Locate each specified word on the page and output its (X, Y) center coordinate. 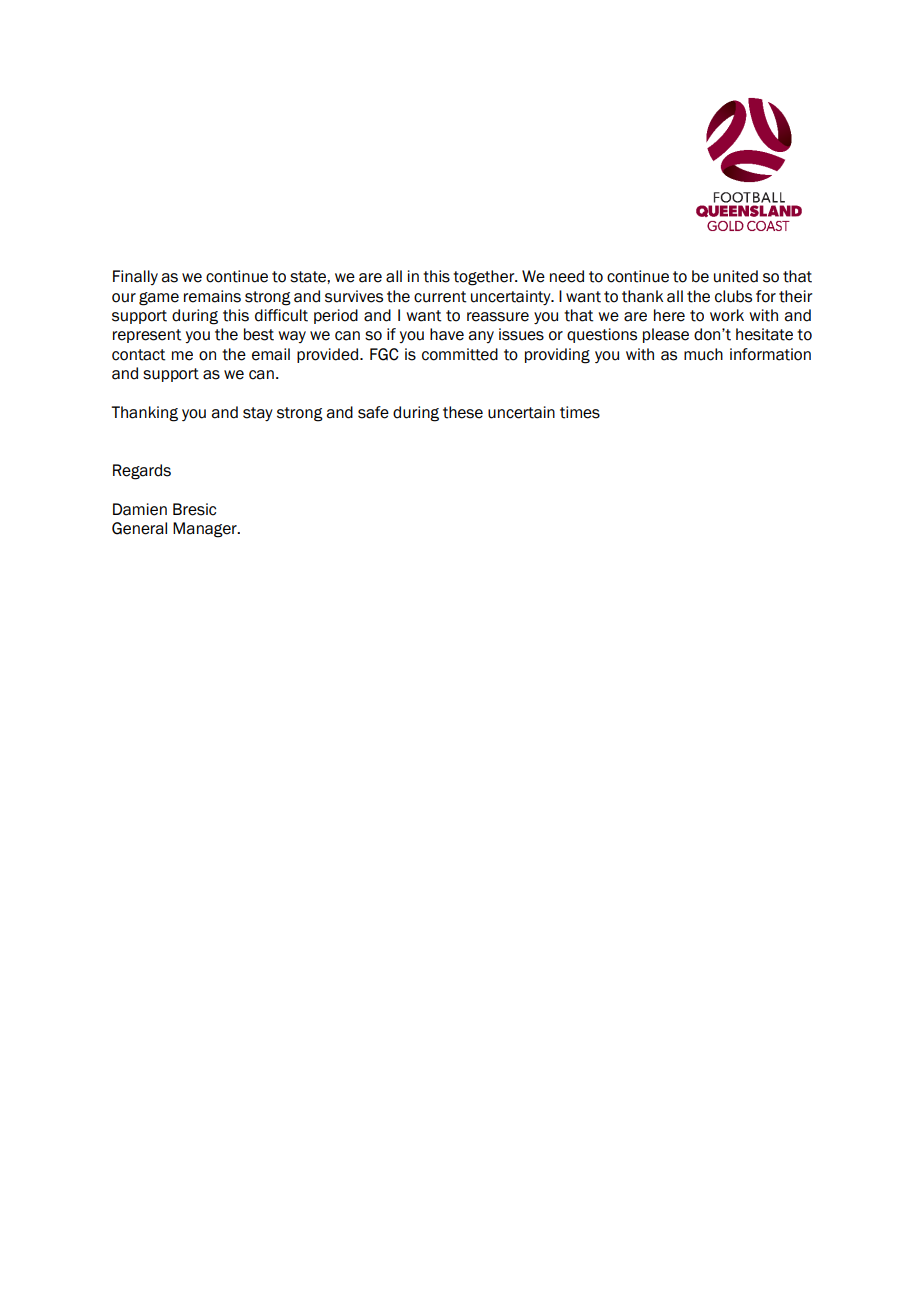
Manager (206, 530)
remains (212, 296)
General (139, 528)
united (736, 276)
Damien (140, 509)
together (485, 278)
